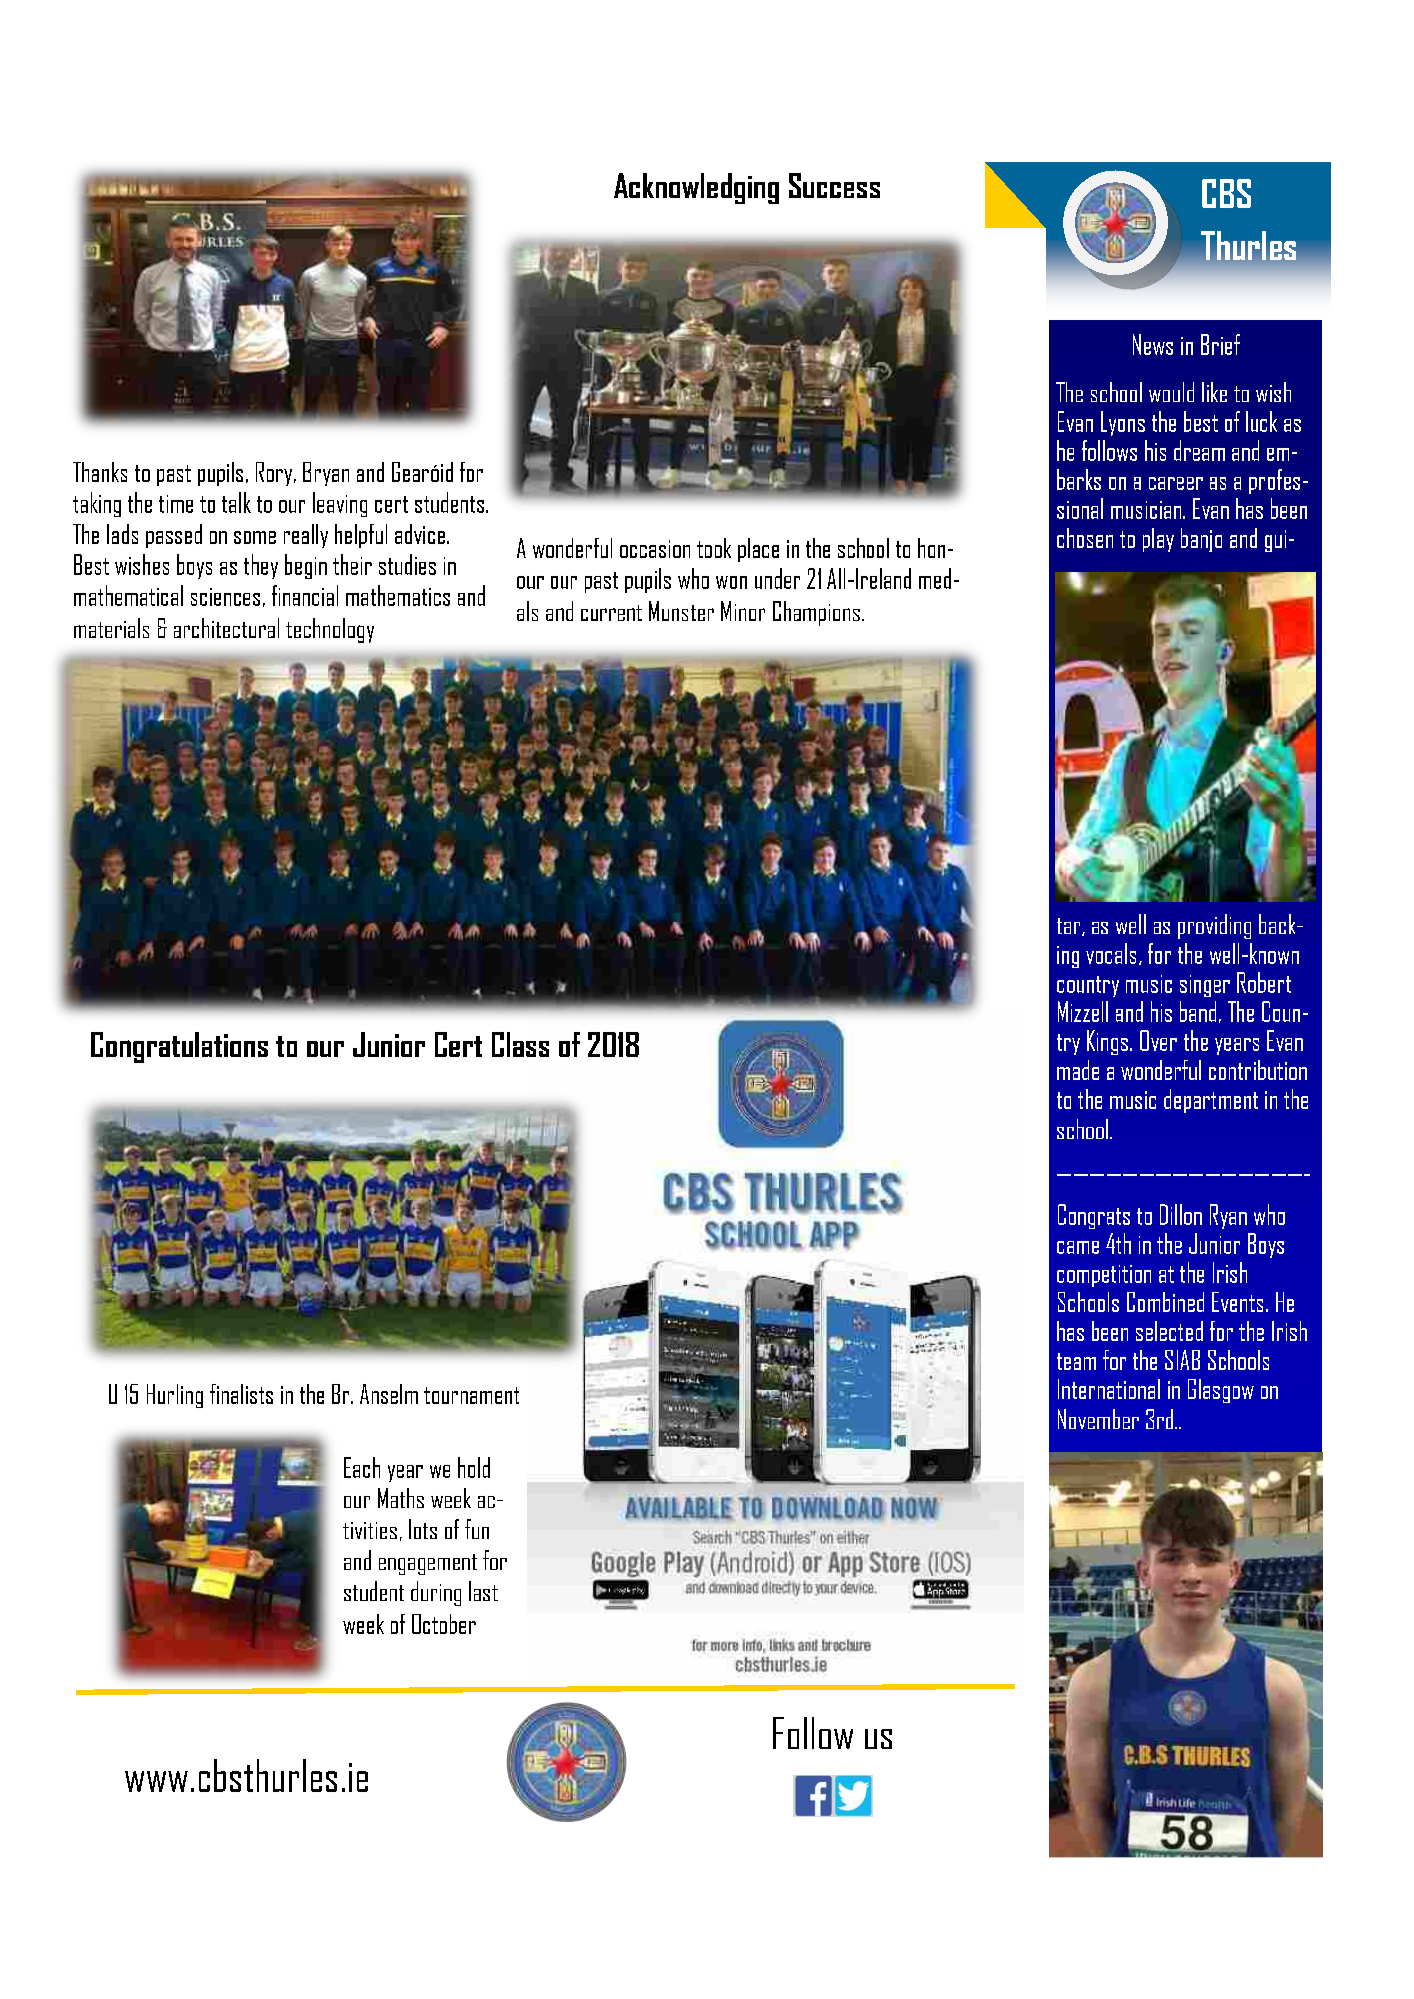 The width and height of the document is (1414, 1999). Describe the element at coordinates (428, 1564) in the document. I see `engagement` at that location.
